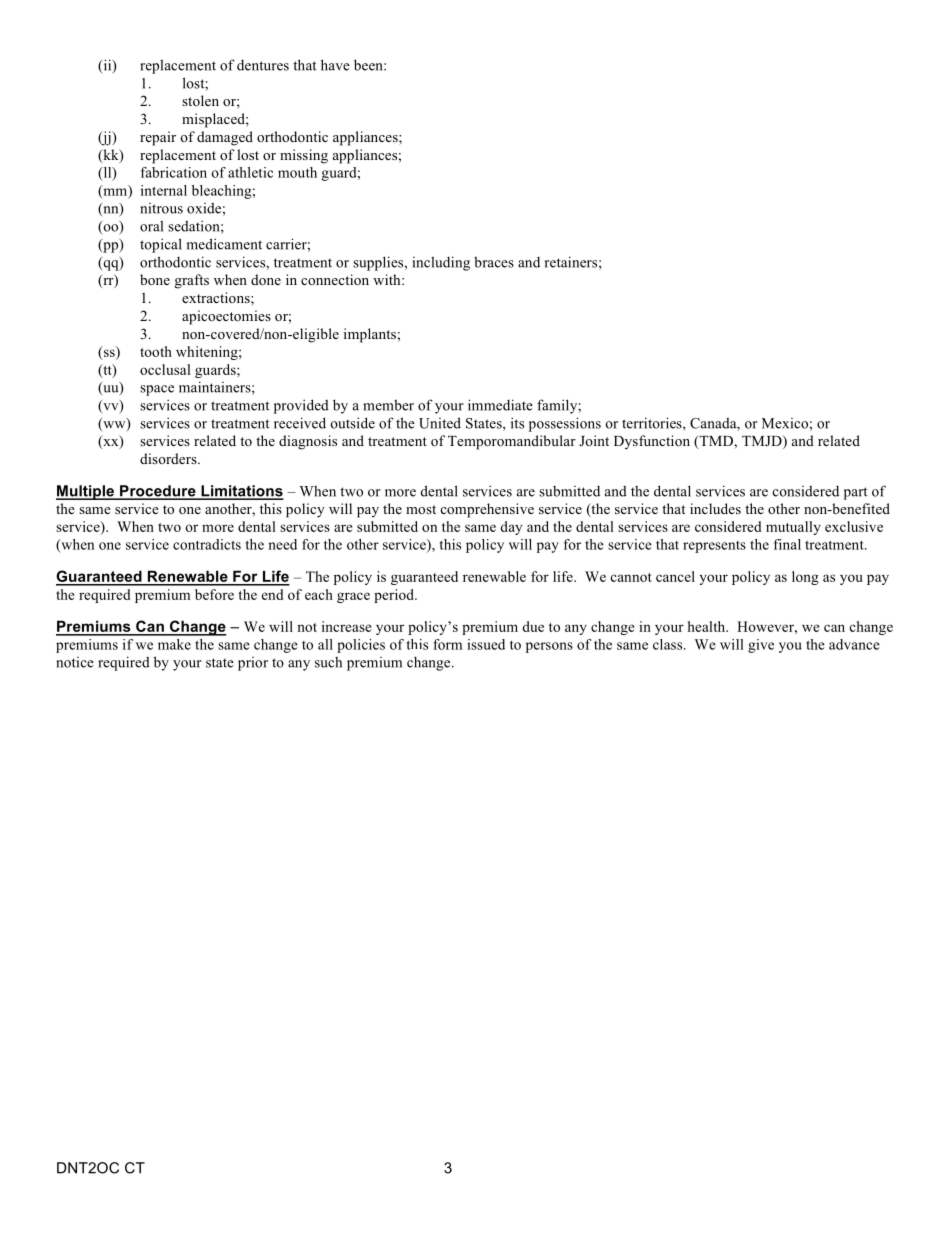  I want to click on missing, so click(304, 156).
